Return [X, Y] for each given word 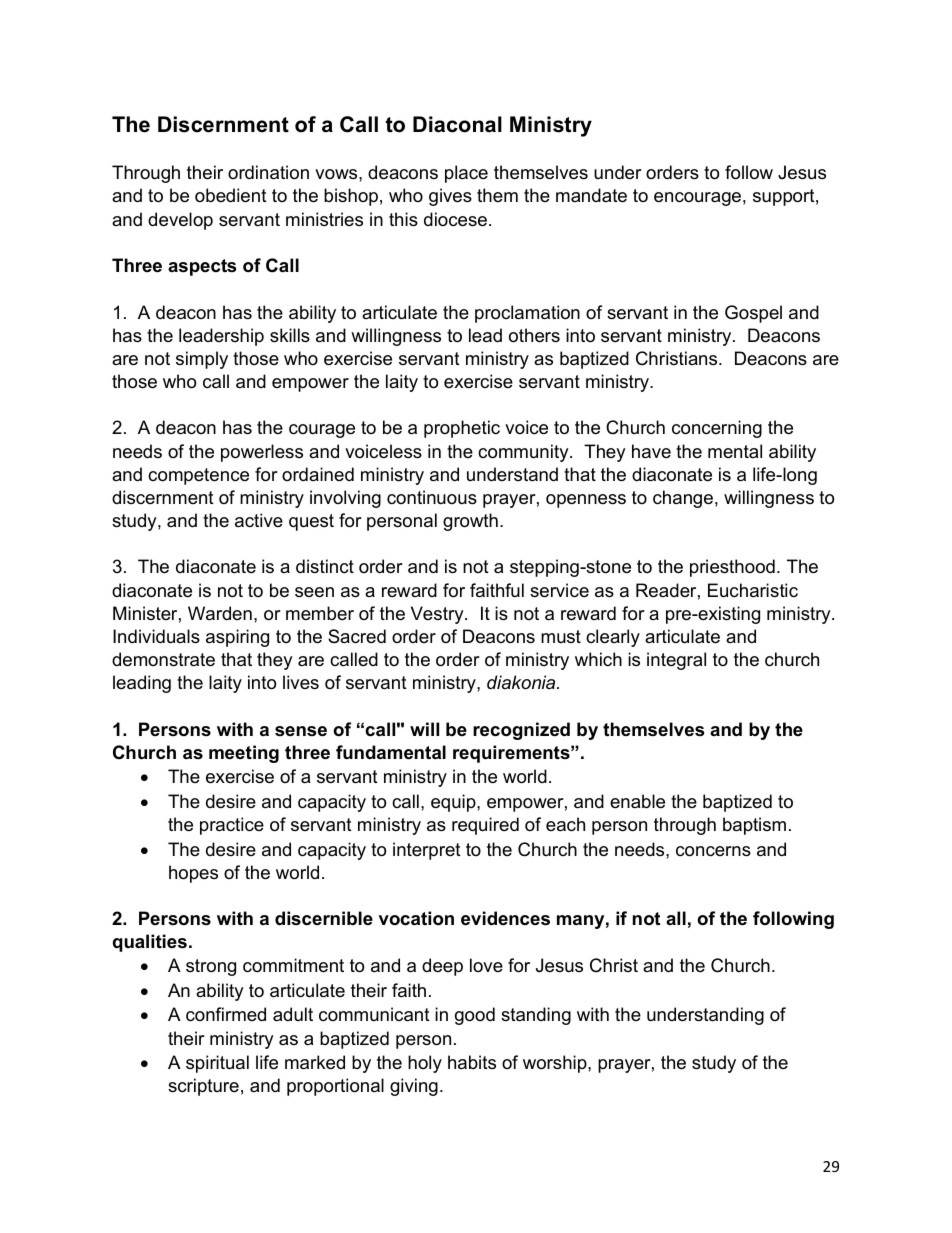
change [683, 499]
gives [450, 197]
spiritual [217, 1064]
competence [198, 476]
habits [472, 1062]
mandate [591, 195]
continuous [432, 497]
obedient [231, 195]
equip [454, 803]
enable [637, 801]
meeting [244, 754]
